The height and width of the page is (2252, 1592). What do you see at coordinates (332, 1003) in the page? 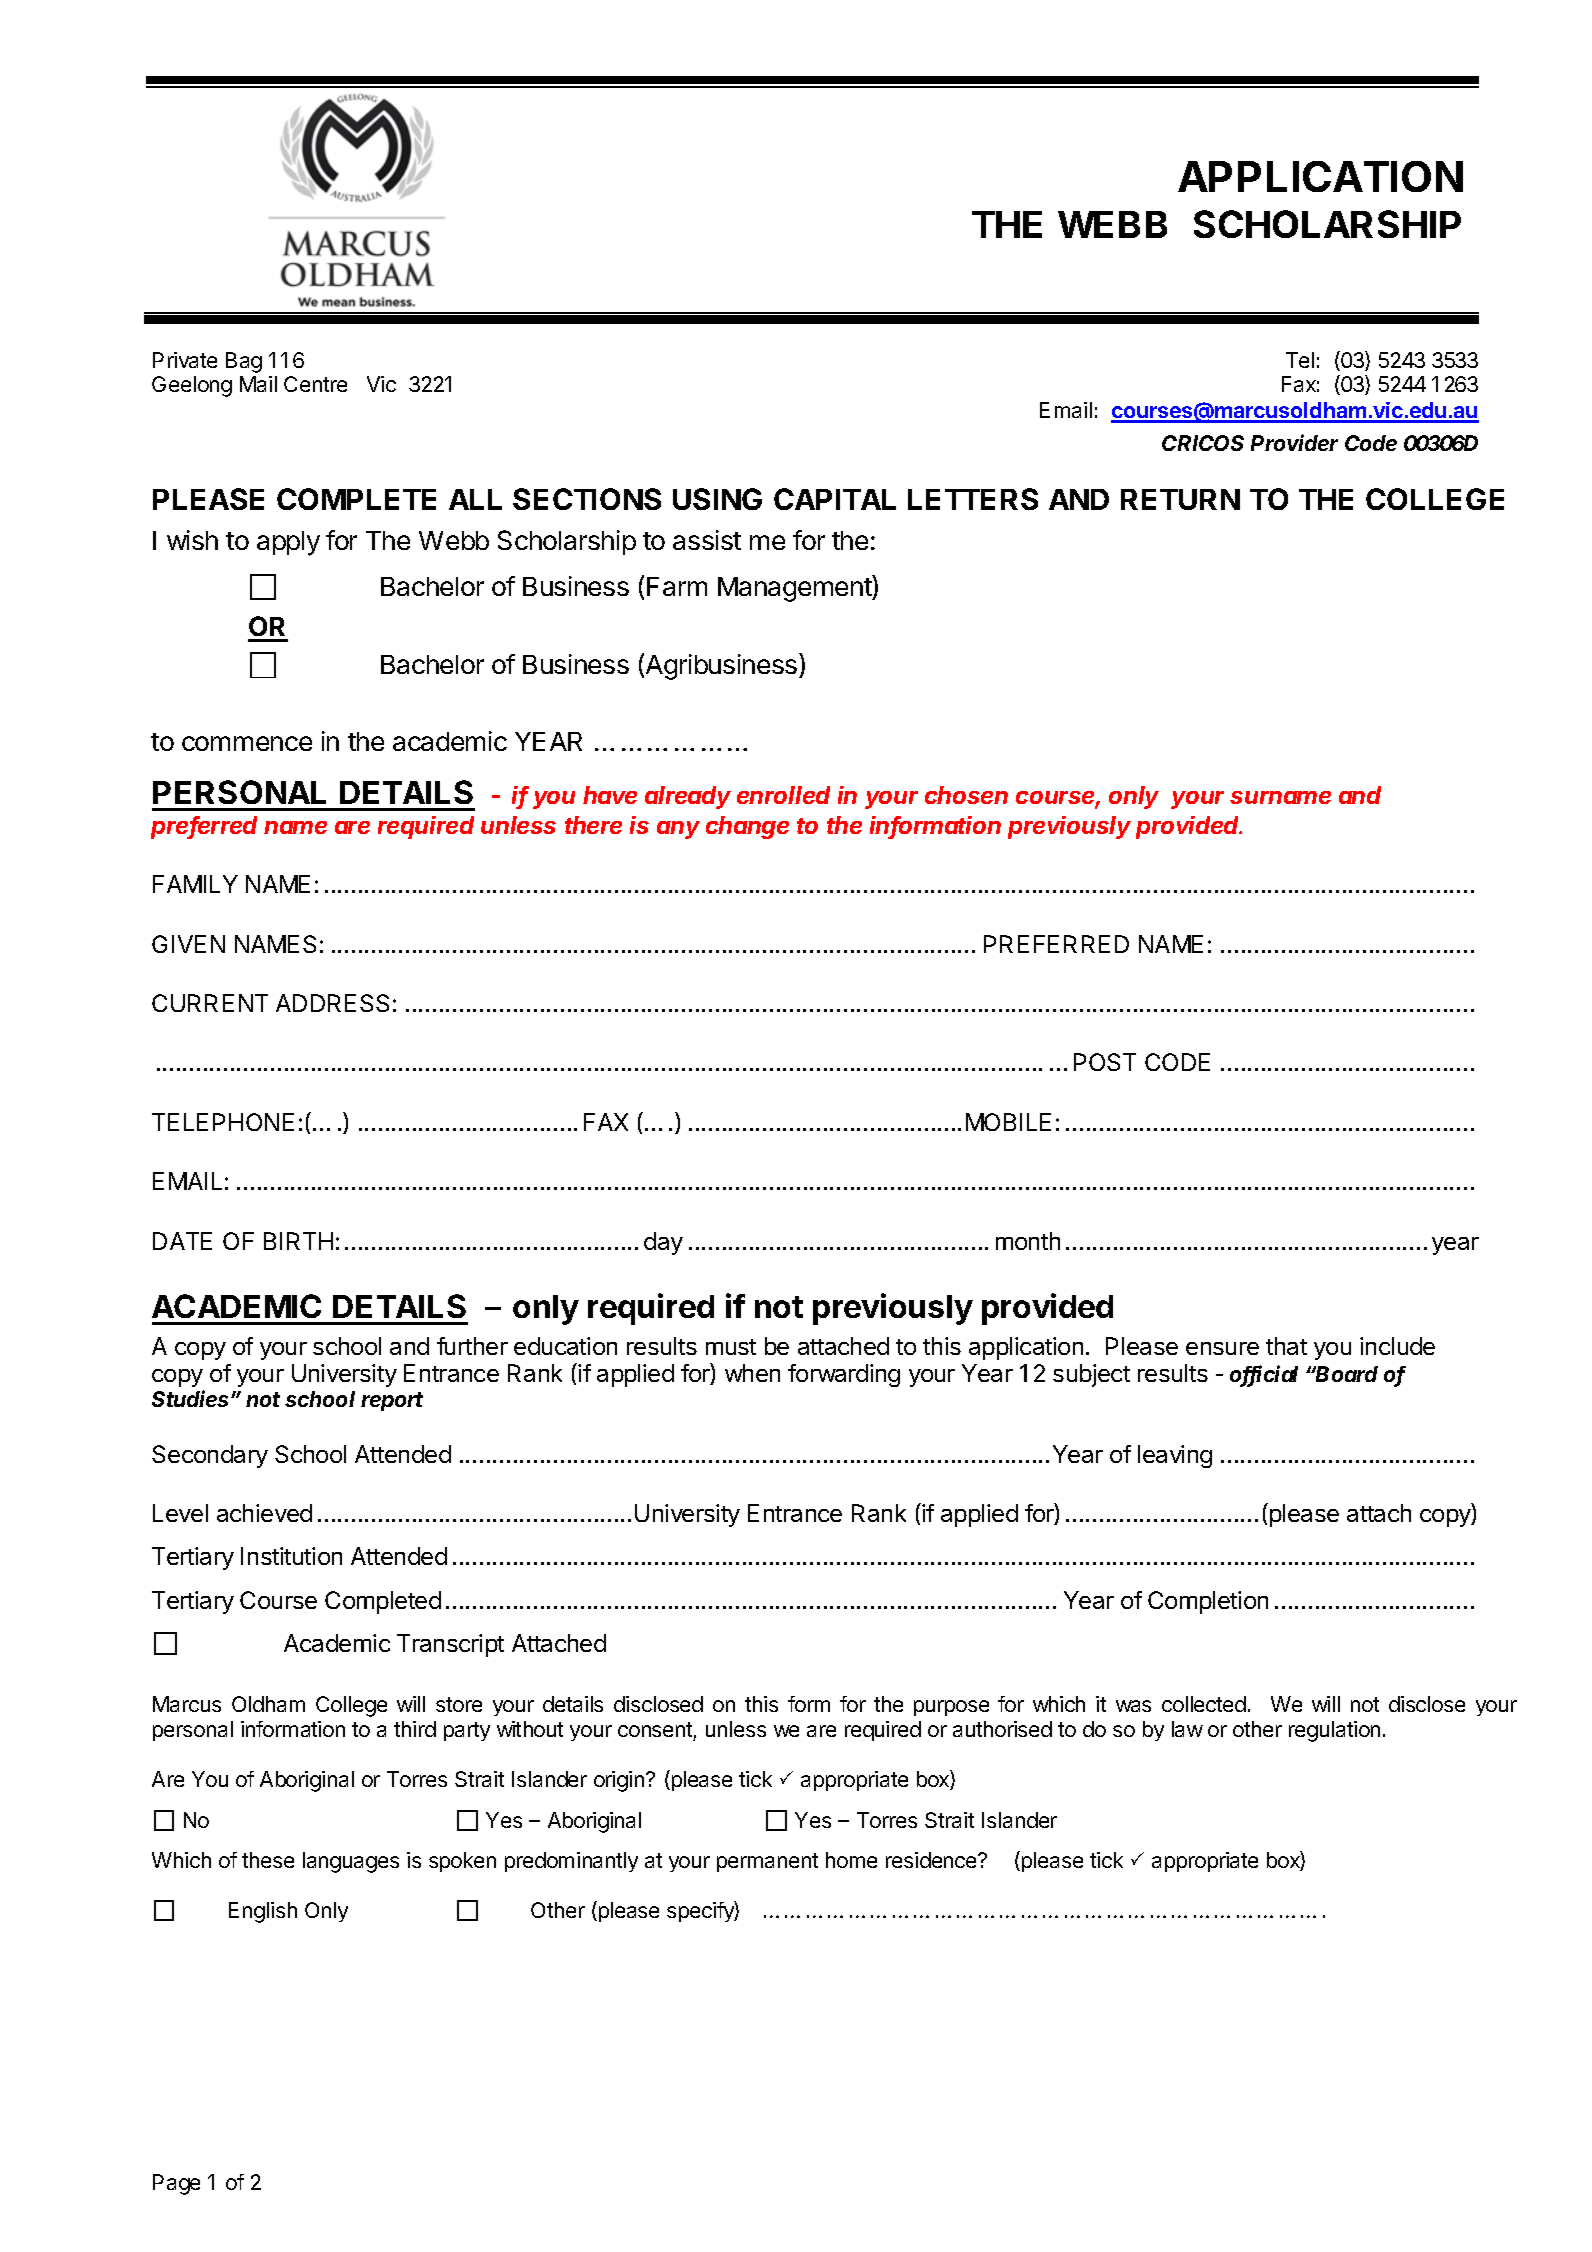
I see `ADDRESS` at bounding box center [332, 1003].
